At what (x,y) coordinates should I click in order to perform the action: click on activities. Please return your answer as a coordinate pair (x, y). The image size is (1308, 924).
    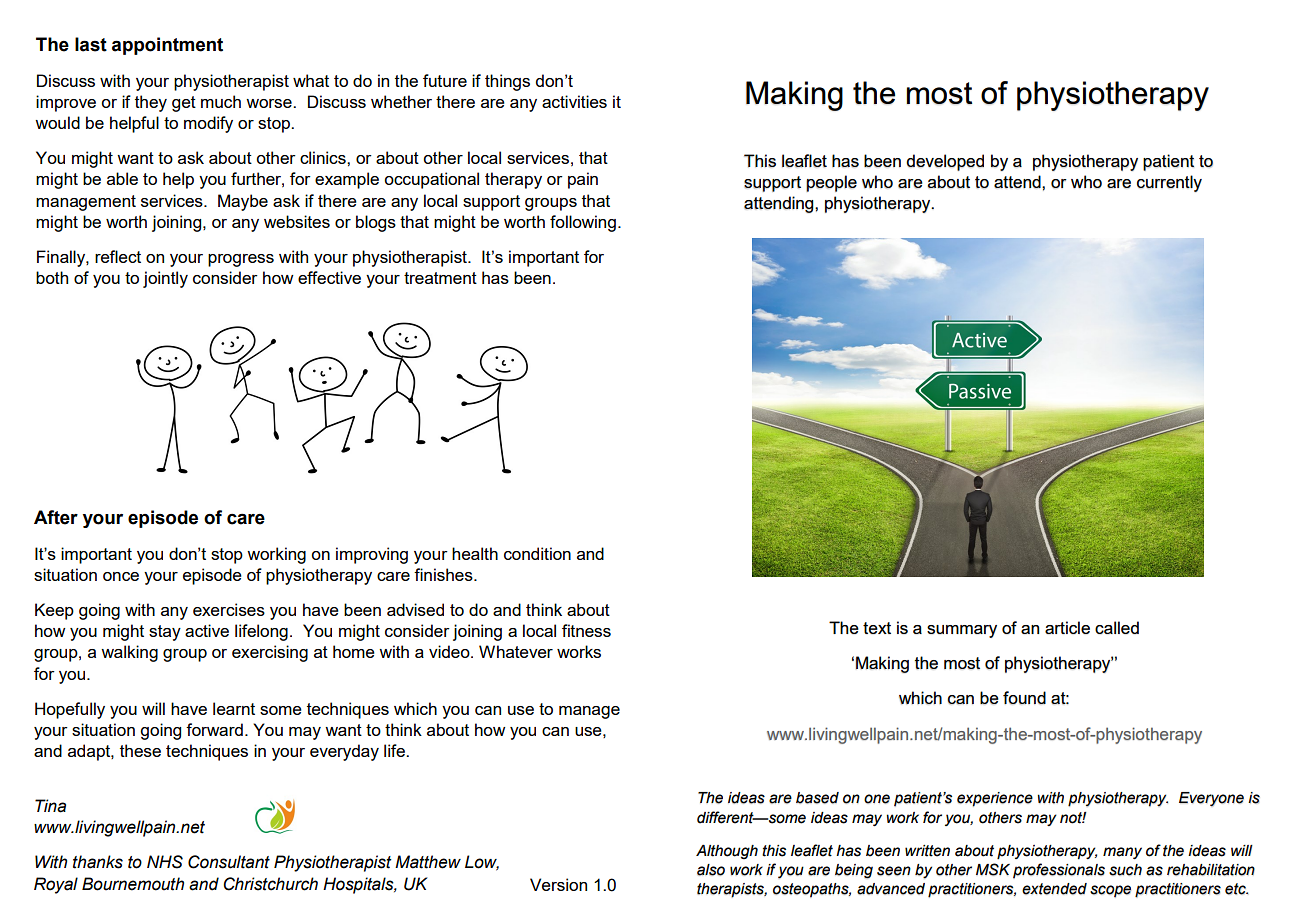
    Looking at the image, I should click on (574, 101).
